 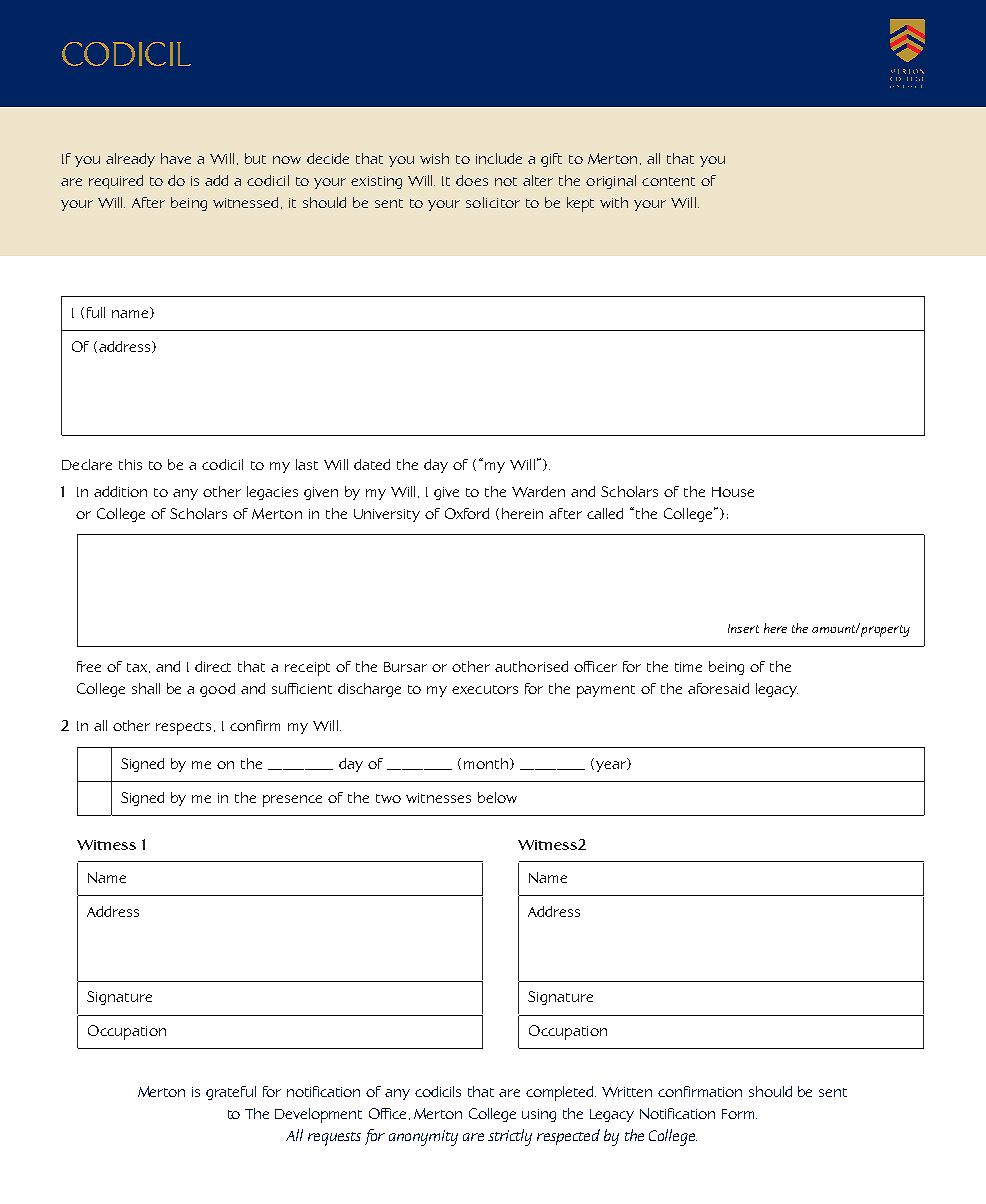 I want to click on presence, so click(x=292, y=801).
